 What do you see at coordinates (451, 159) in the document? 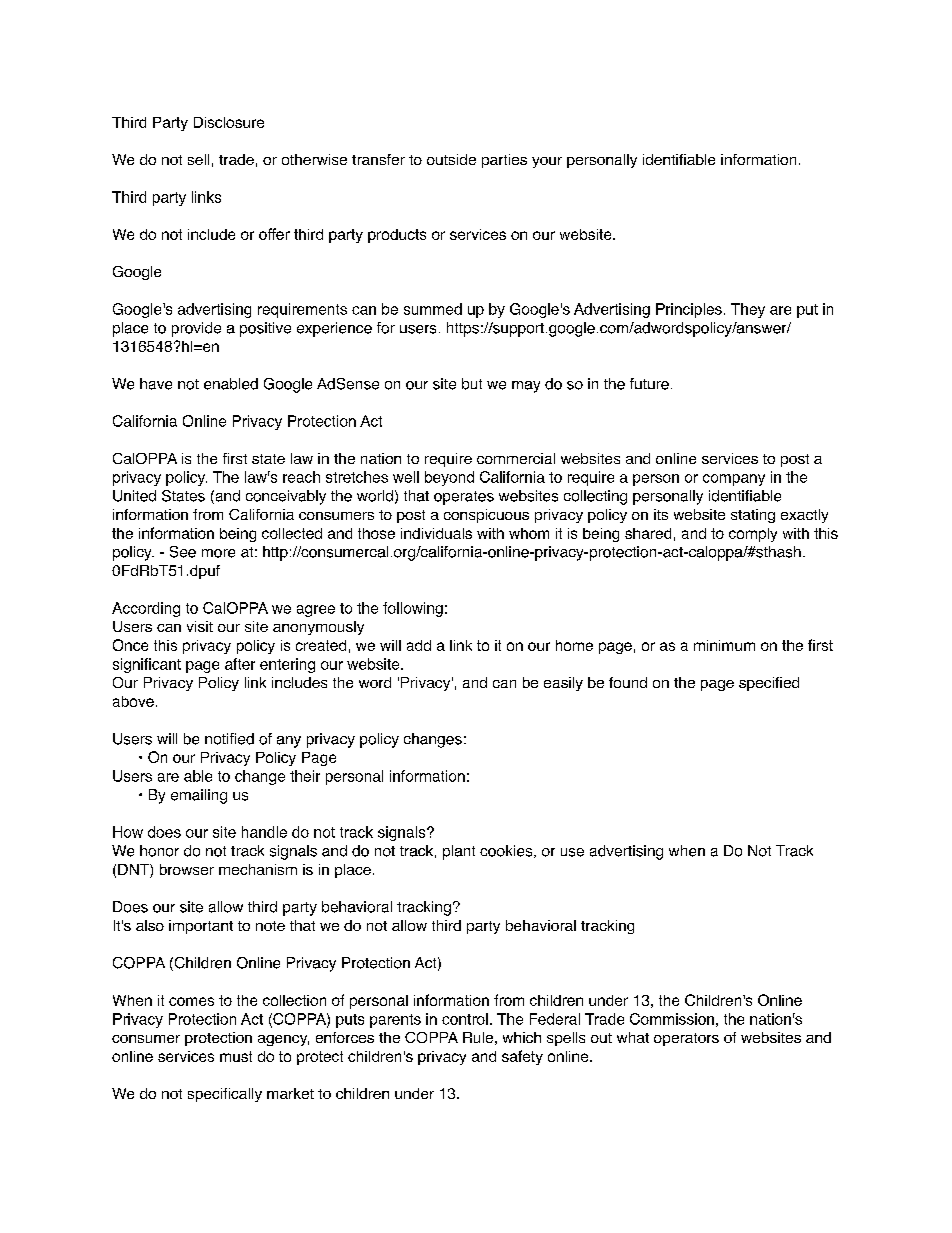
I see `outside` at bounding box center [451, 159].
